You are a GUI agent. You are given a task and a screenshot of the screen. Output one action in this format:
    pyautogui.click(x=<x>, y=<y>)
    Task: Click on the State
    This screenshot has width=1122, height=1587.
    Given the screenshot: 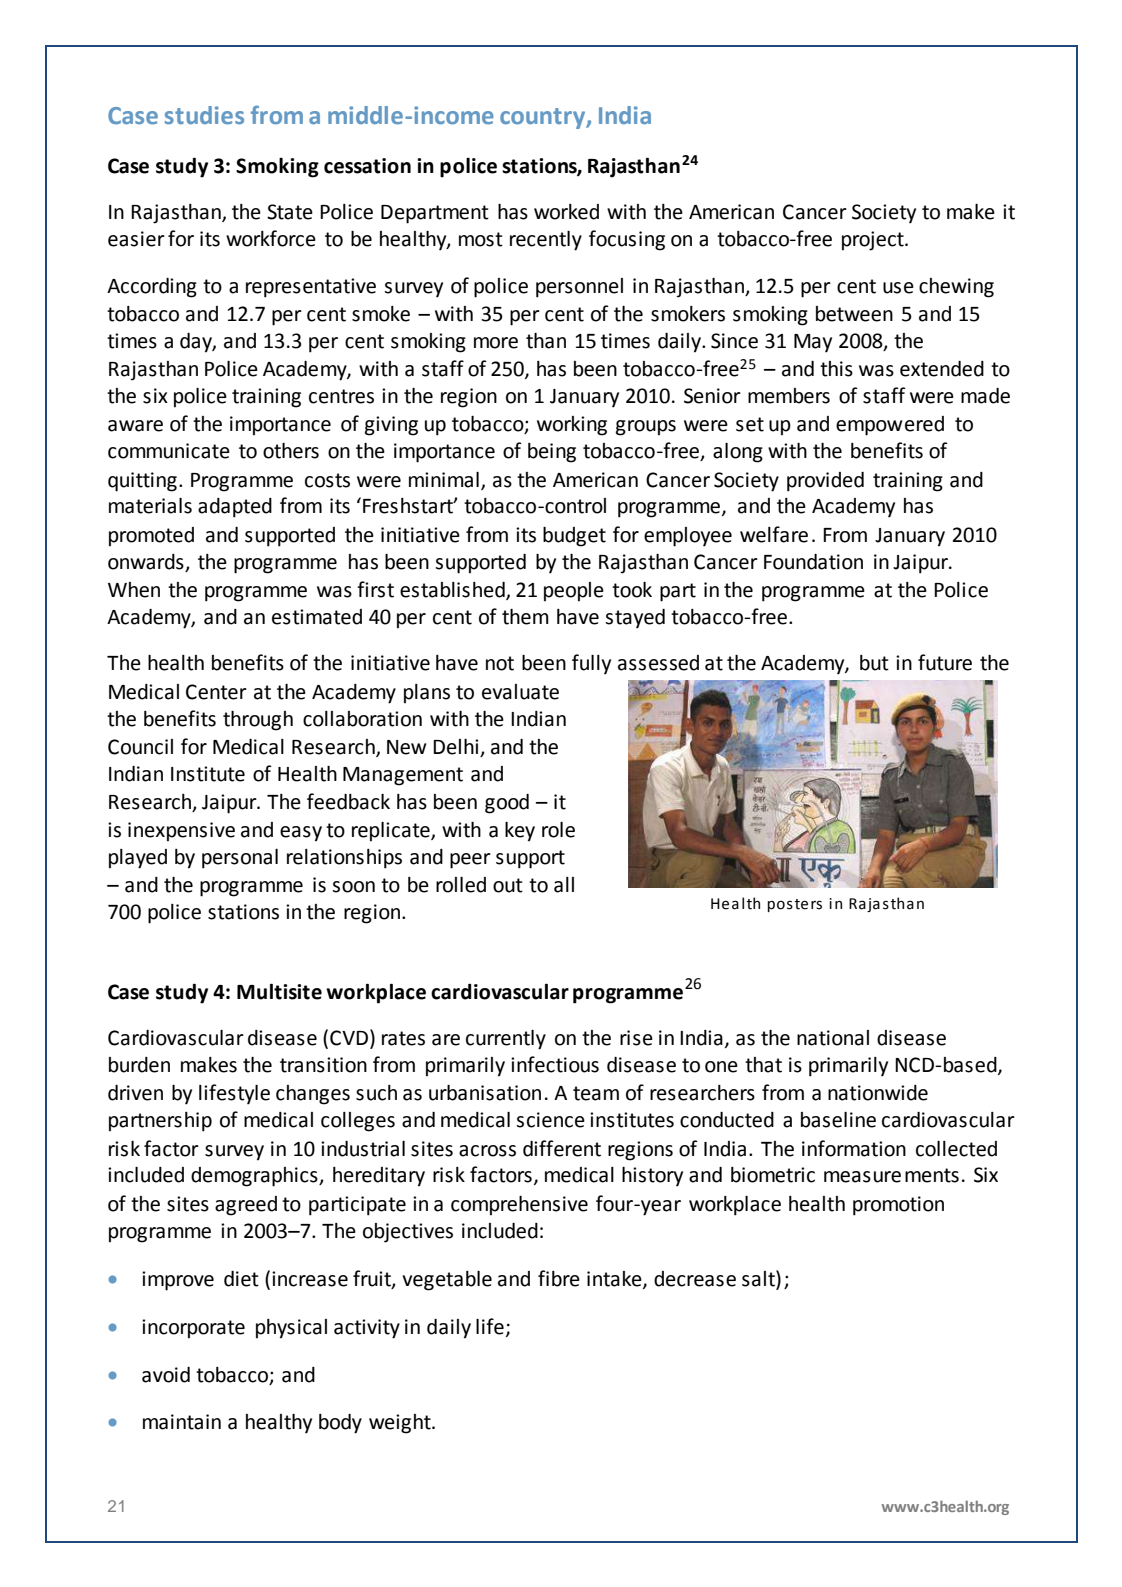 What is the action you would take?
    pyautogui.click(x=290, y=212)
